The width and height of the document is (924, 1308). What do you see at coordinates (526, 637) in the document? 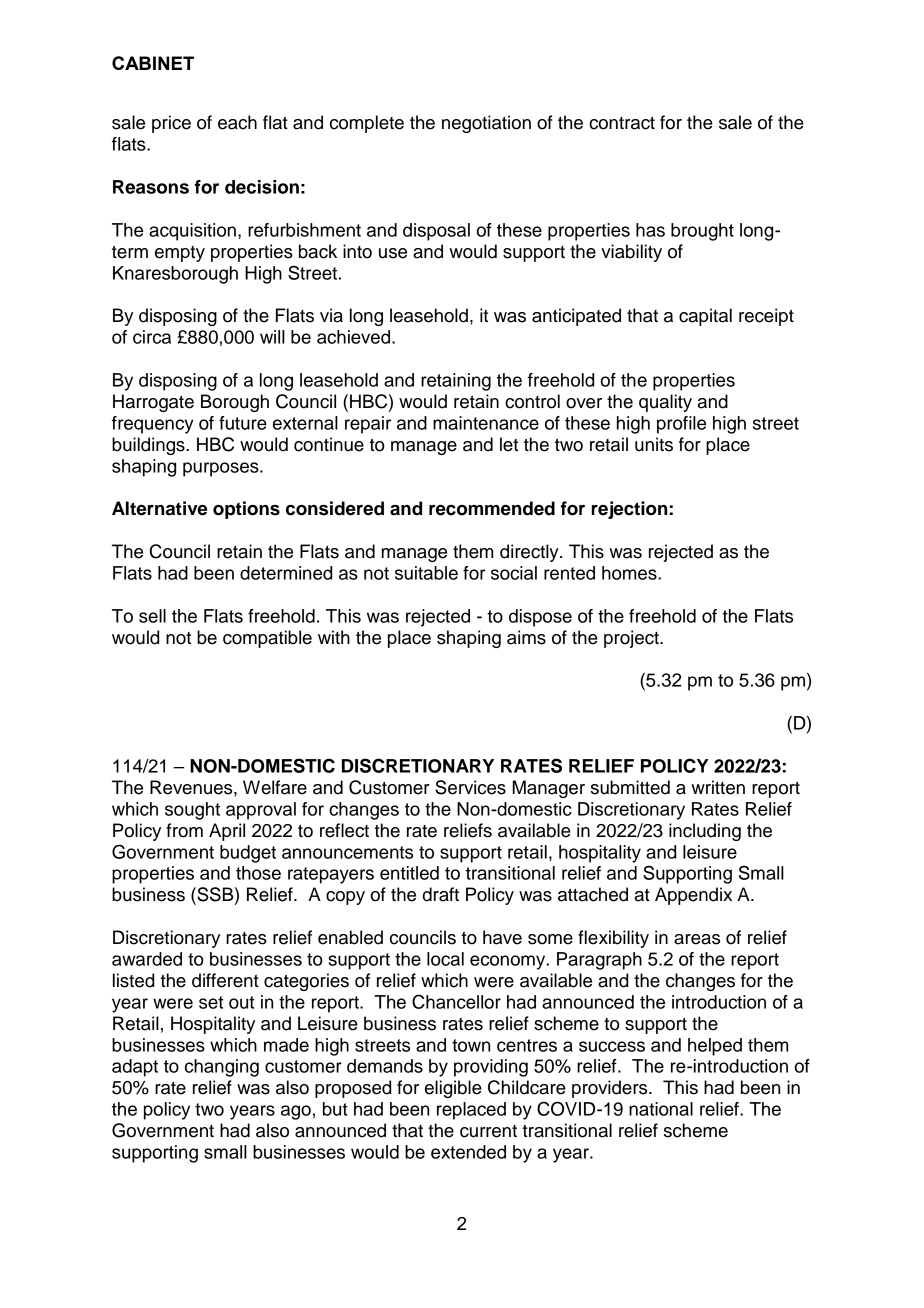
I see `aims` at bounding box center [526, 637].
